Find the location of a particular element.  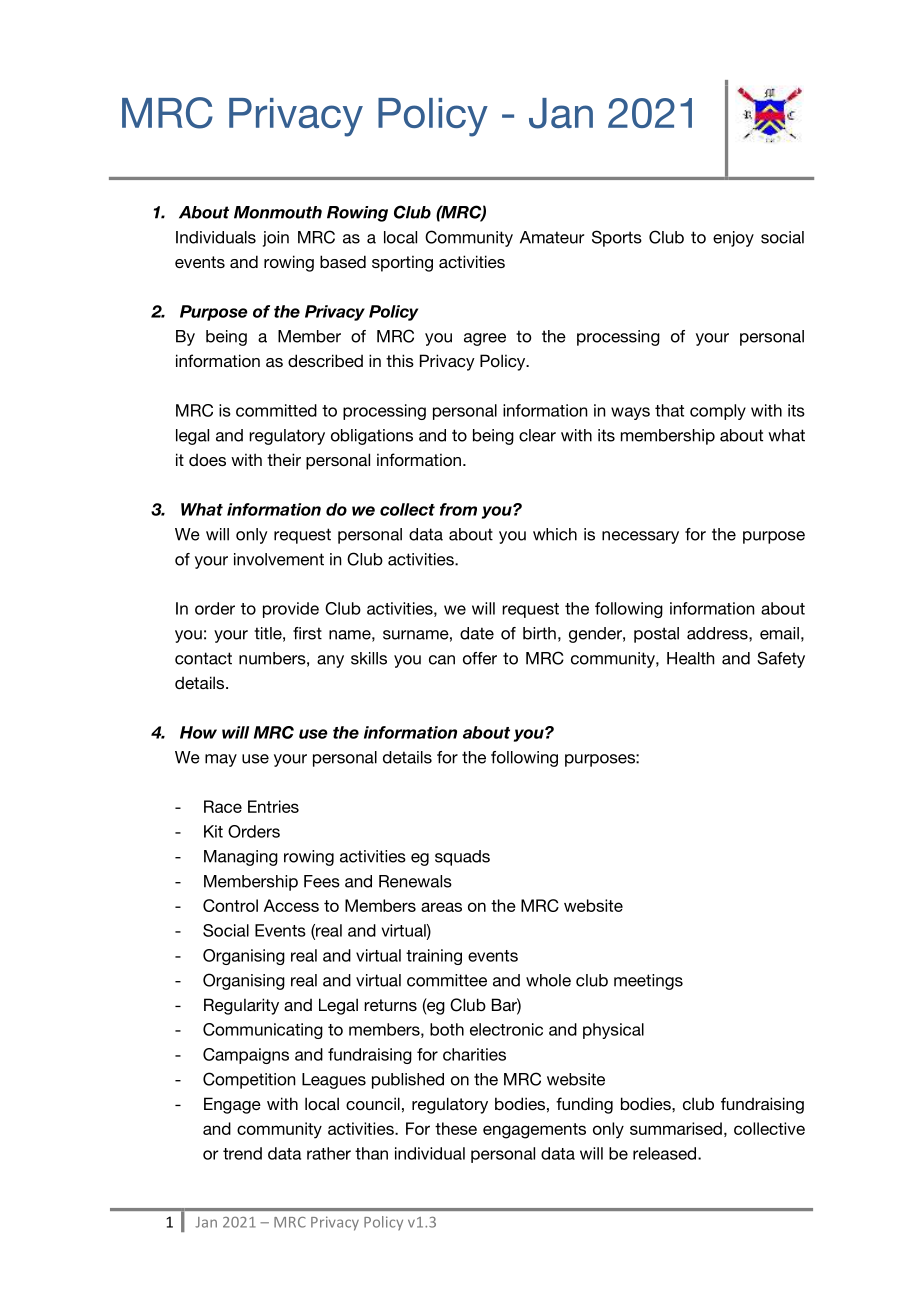

meetings is located at coordinates (648, 982).
